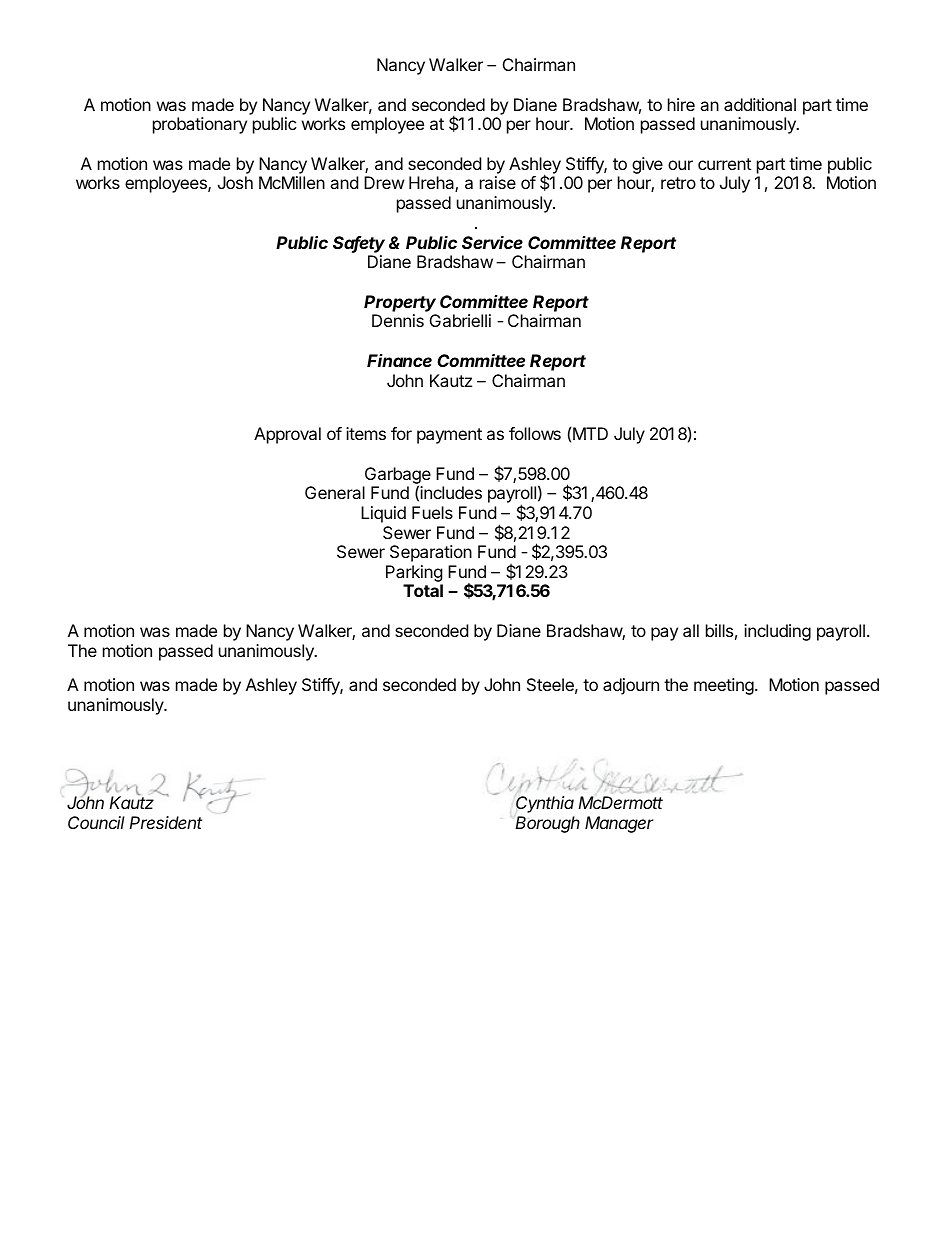 The width and height of the document is (952, 1233). Describe the element at coordinates (681, 104) in the document. I see `hire` at that location.
